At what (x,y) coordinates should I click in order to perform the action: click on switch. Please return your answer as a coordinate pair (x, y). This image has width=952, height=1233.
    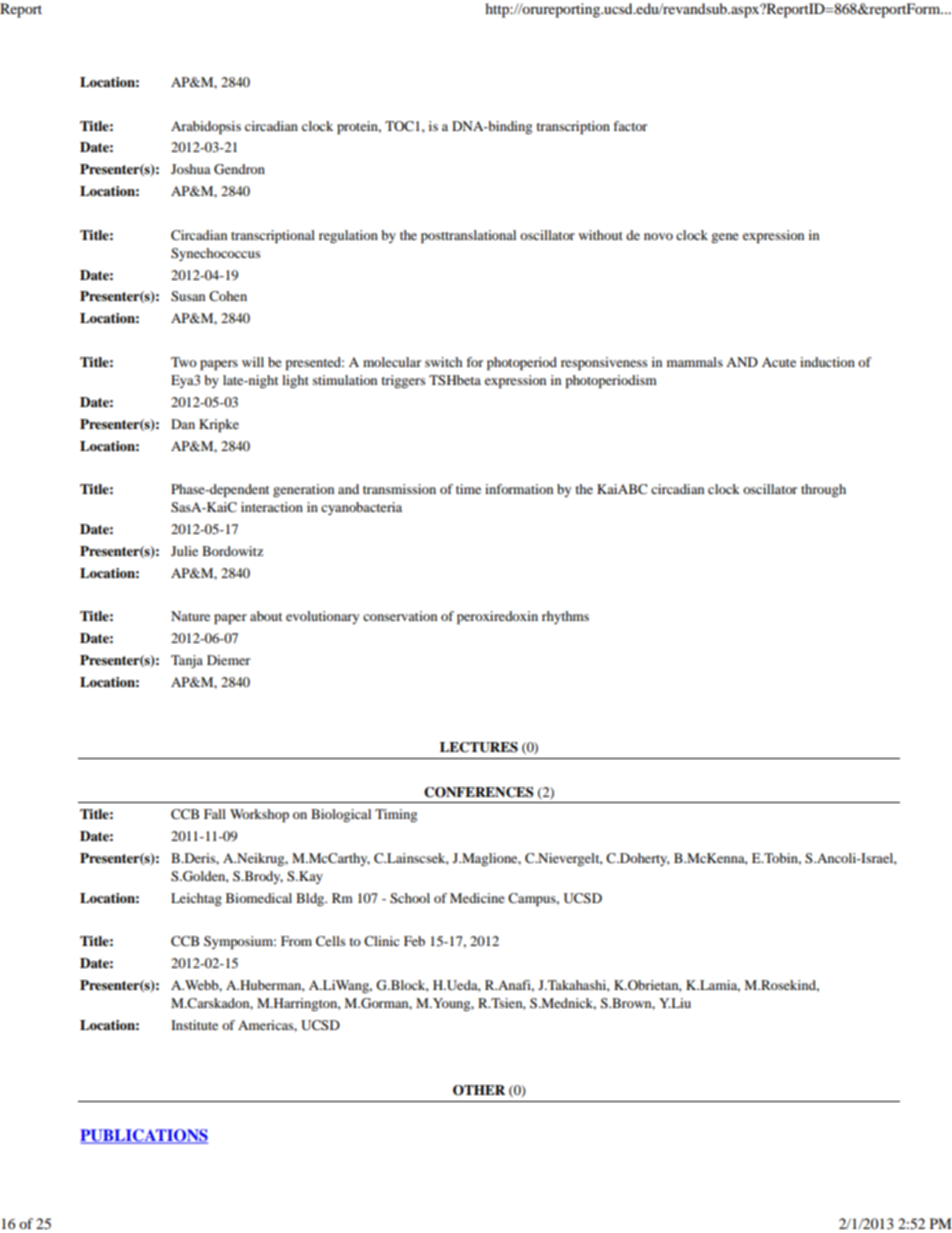
    Looking at the image, I should click on (443, 362).
